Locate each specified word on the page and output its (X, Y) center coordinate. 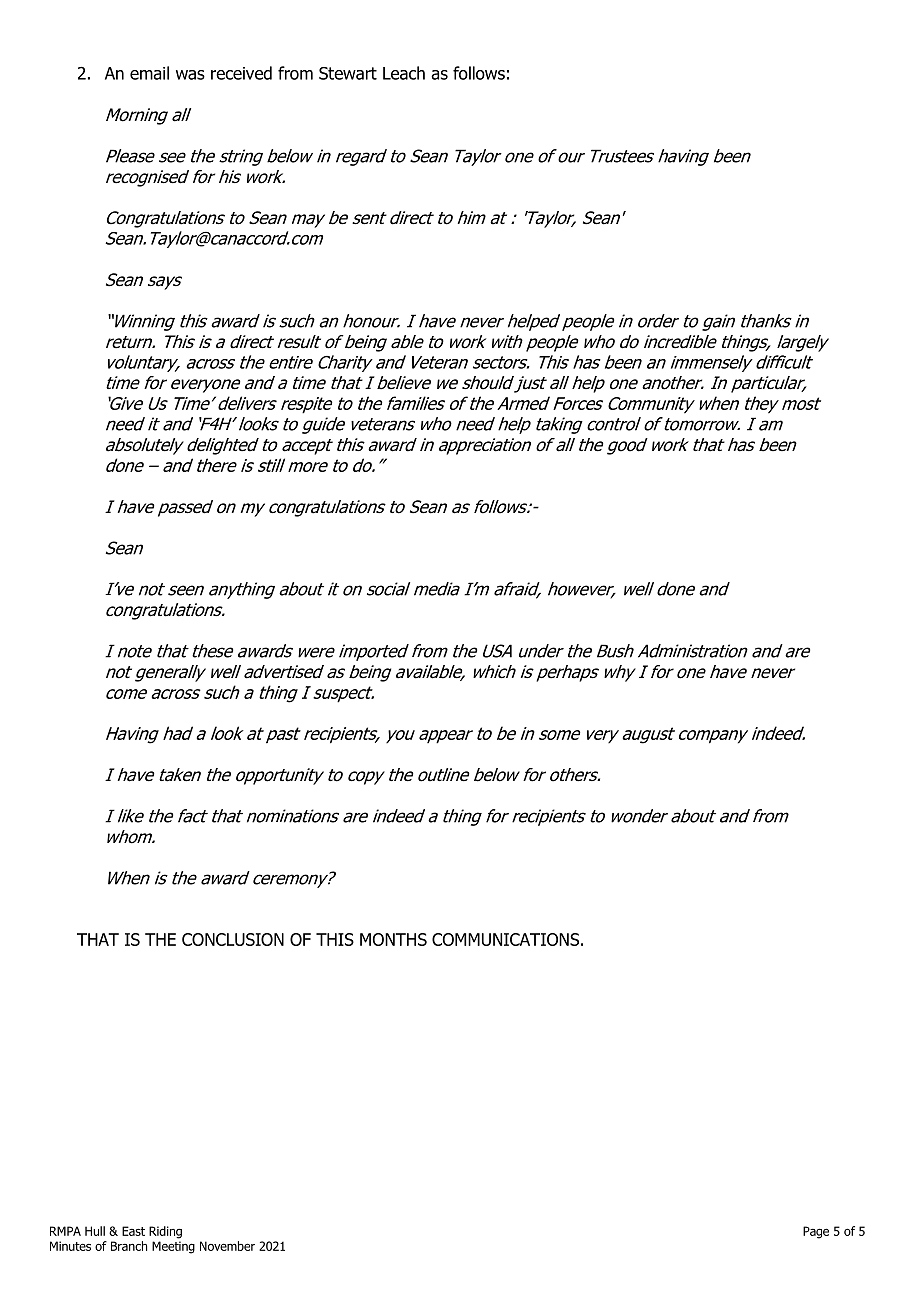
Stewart (348, 73)
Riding (165, 1232)
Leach (404, 73)
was (190, 75)
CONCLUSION (233, 939)
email (149, 73)
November (227, 1246)
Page (816, 1232)
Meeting (173, 1247)
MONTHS (393, 939)
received (241, 73)
